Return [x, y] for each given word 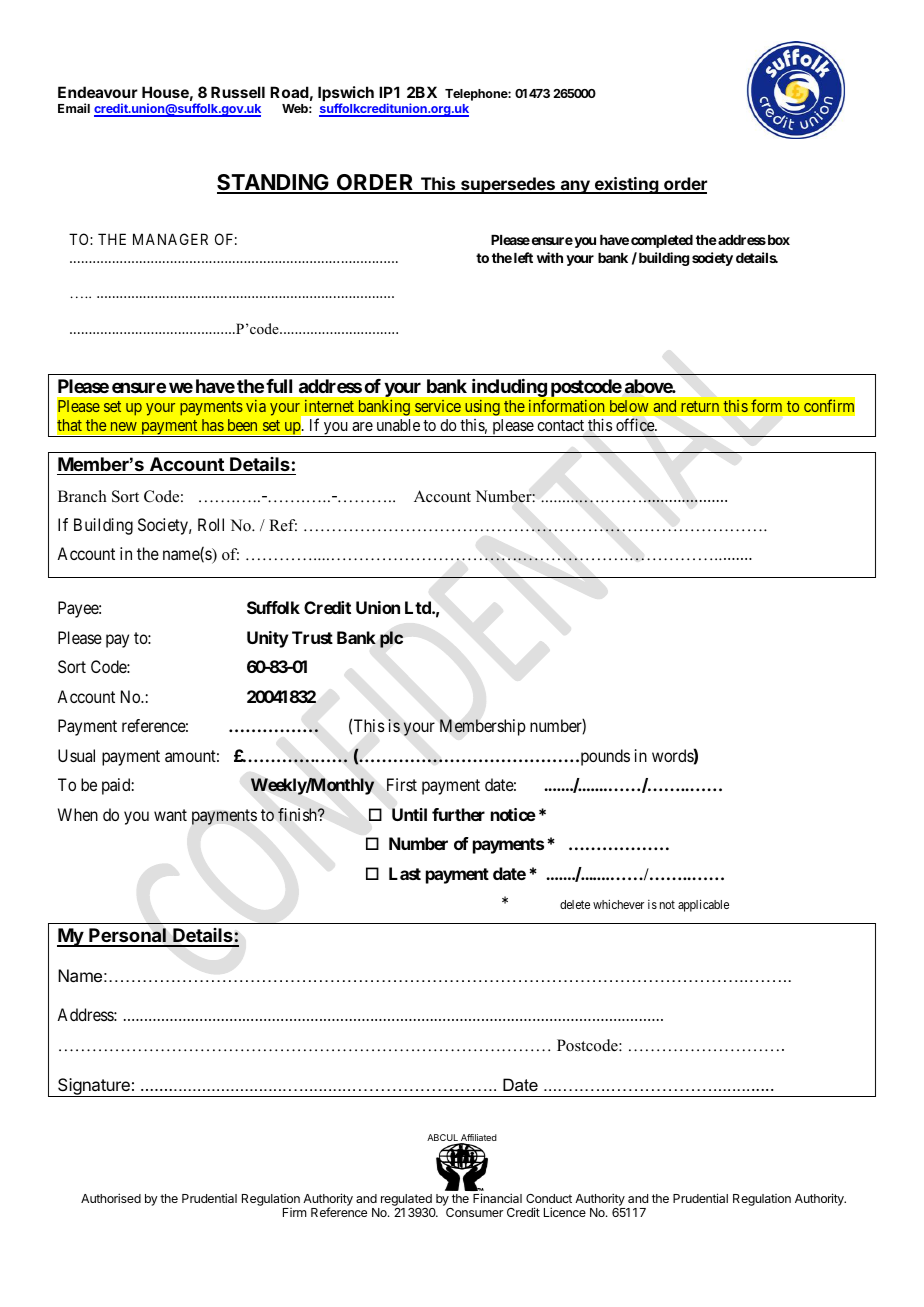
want [170, 815]
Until [409, 814]
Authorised [111, 1198]
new [124, 426]
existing [626, 185]
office [636, 425]
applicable [703, 905]
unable [398, 425]
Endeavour [98, 92]
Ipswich [346, 95]
